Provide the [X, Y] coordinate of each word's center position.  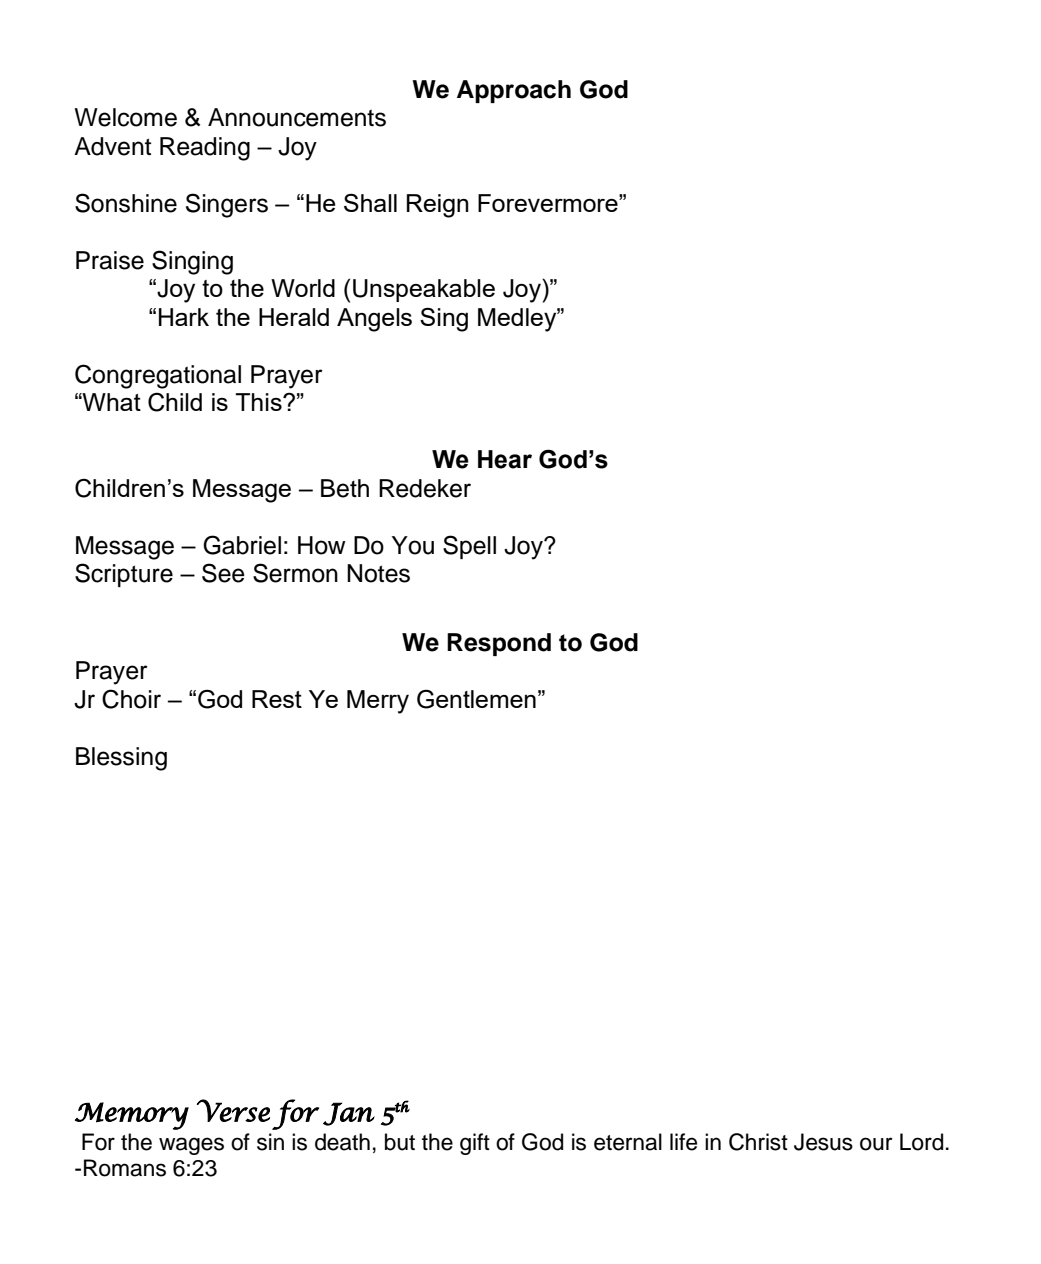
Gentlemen [476, 699]
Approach [514, 91]
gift [475, 1144]
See [223, 573]
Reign [438, 206]
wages [191, 1146]
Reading [205, 149]
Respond [499, 644]
